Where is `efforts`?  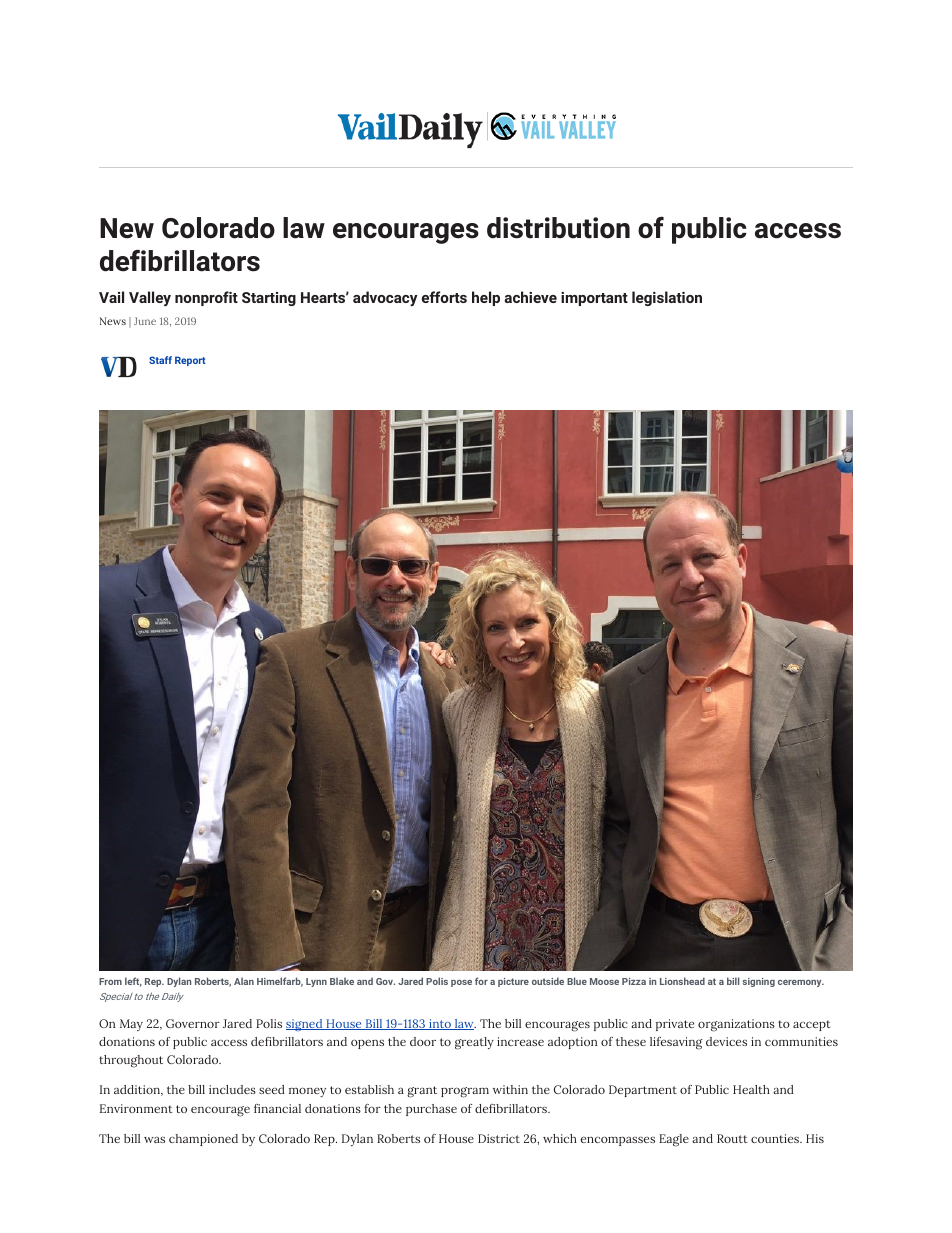
efforts is located at coordinates (444, 297).
